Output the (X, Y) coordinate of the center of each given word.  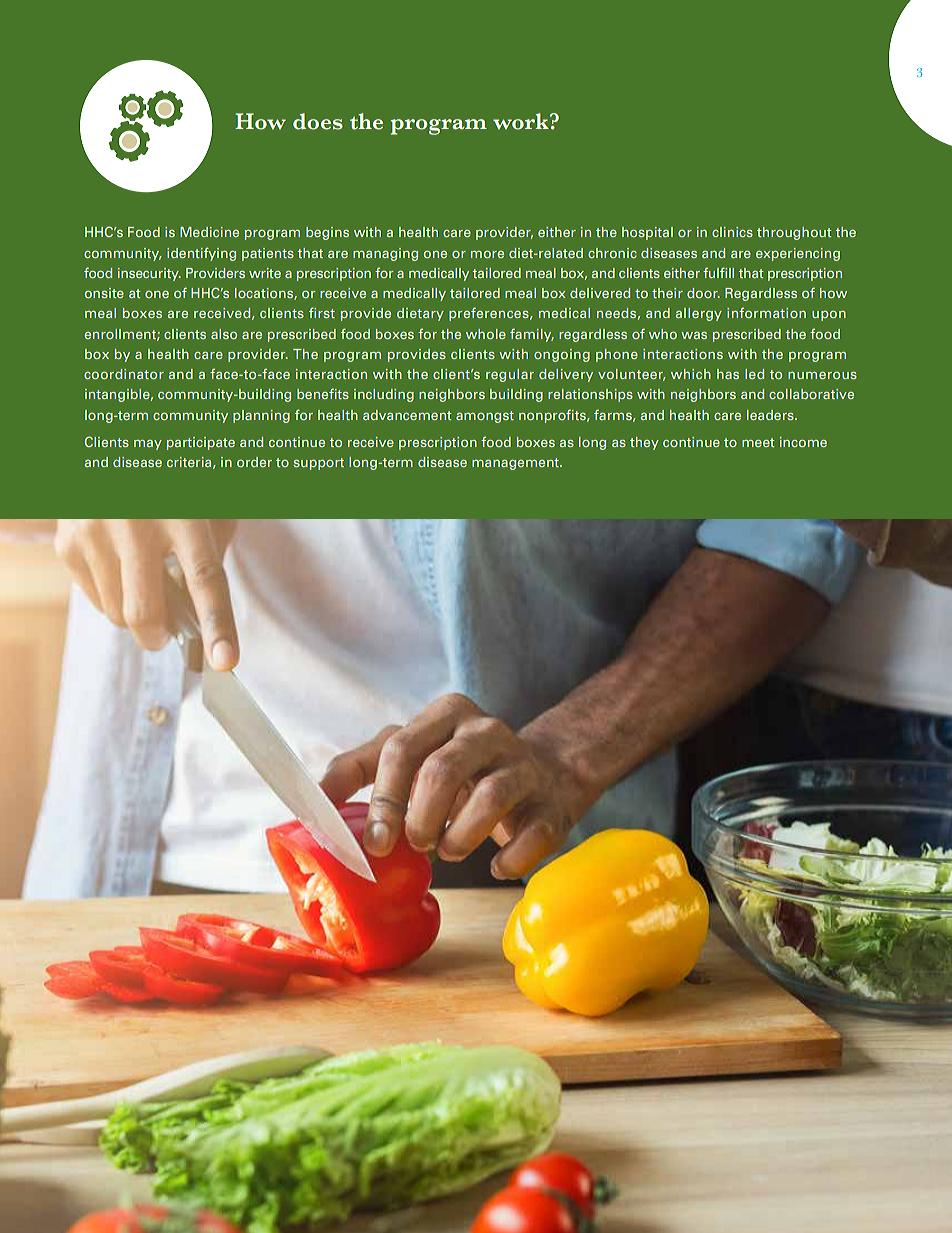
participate (201, 443)
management (516, 464)
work (522, 121)
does (318, 121)
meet (758, 442)
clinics (732, 232)
